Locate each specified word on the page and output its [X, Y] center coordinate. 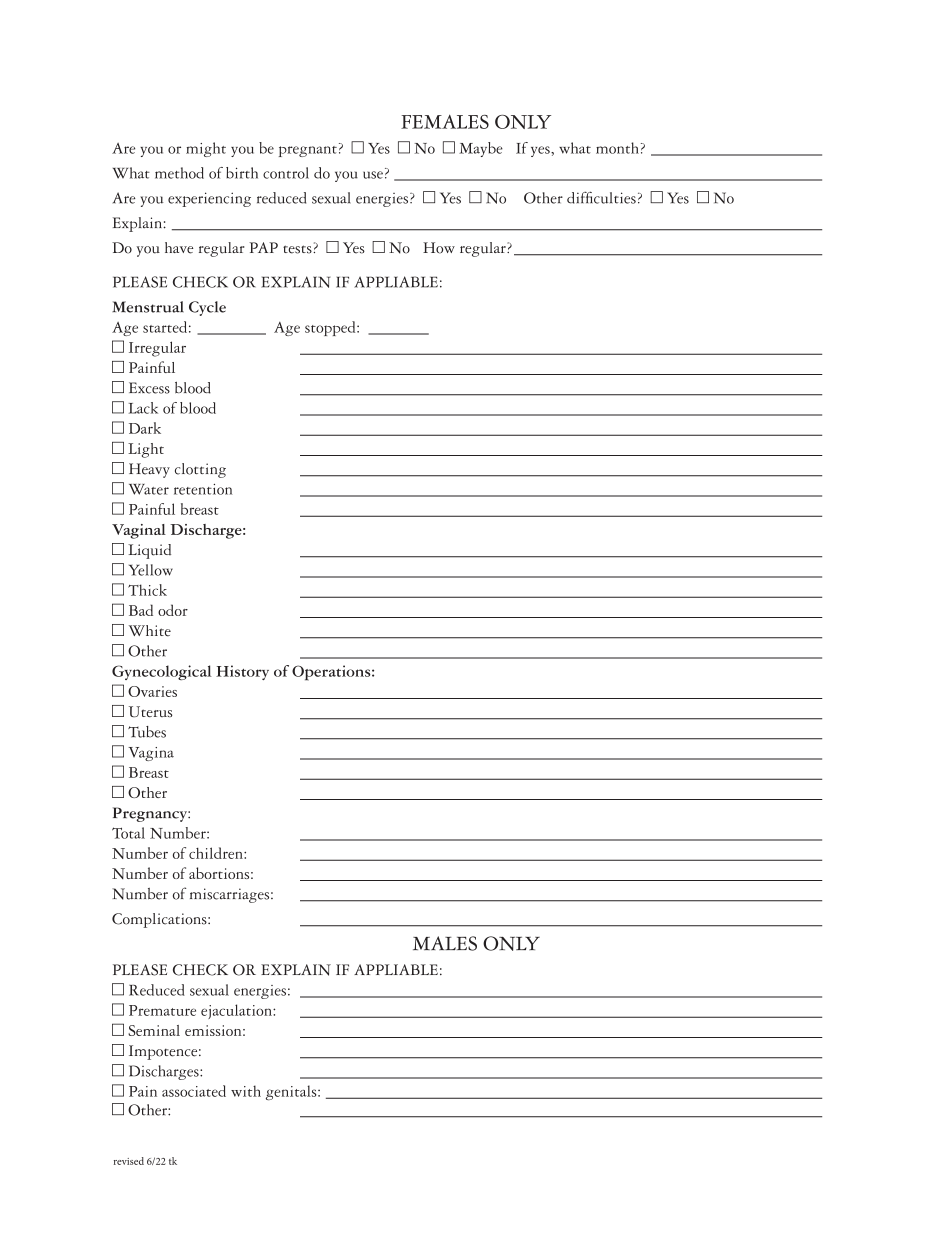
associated [194, 1091]
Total [128, 833]
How [439, 248]
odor [173, 610]
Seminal [154, 1030]
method [179, 173]
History [242, 672]
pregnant [308, 151]
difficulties [601, 197]
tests [298, 249]
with [246, 1091]
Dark [145, 428]
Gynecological [162, 672]
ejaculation [237, 1011]
